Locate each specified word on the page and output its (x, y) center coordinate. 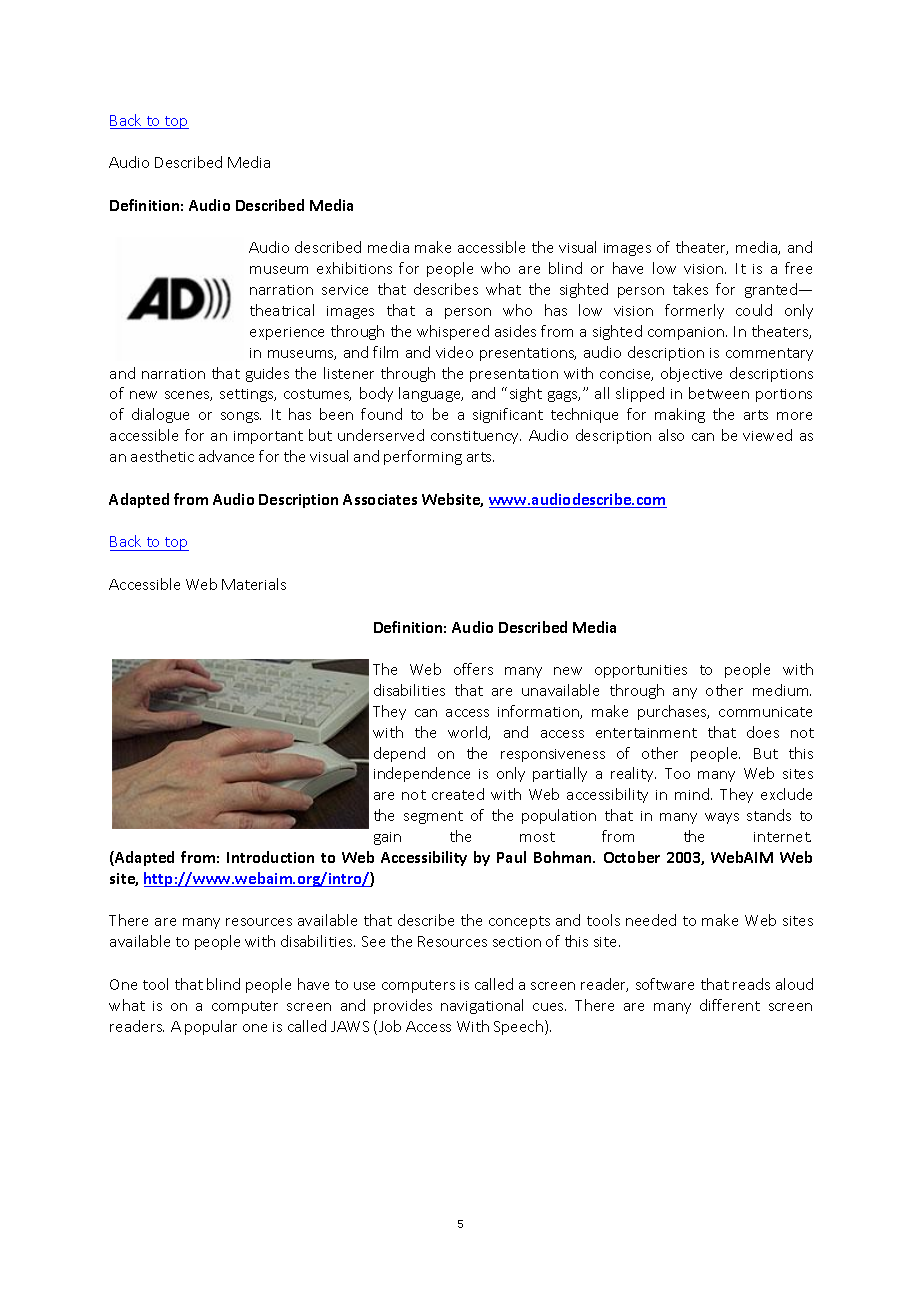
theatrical (282, 310)
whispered (453, 332)
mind (693, 794)
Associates (380, 499)
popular (211, 1027)
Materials (254, 584)
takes (690, 289)
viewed (767, 435)
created (458, 794)
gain (387, 838)
